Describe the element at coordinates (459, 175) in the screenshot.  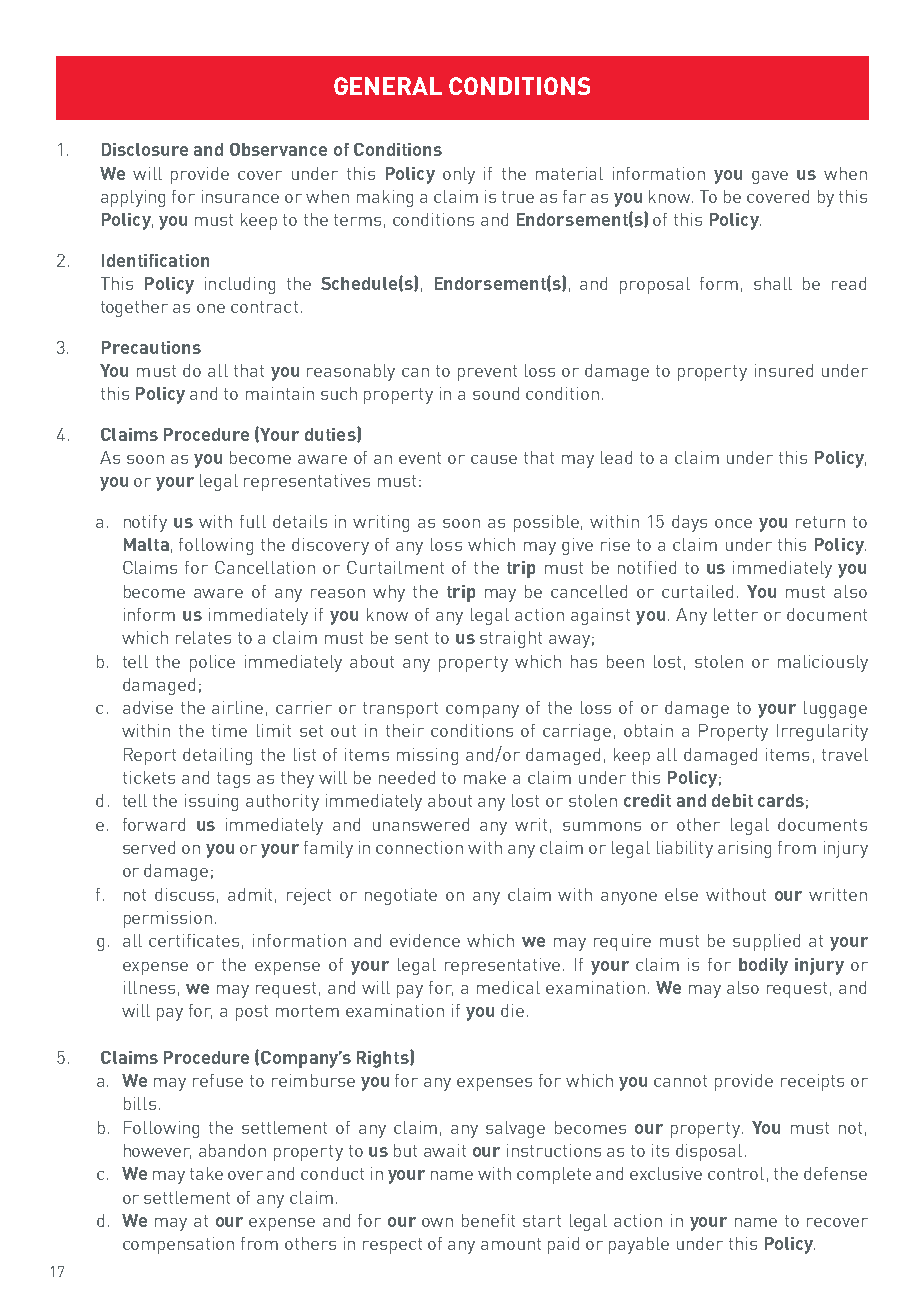
I see `only` at that location.
